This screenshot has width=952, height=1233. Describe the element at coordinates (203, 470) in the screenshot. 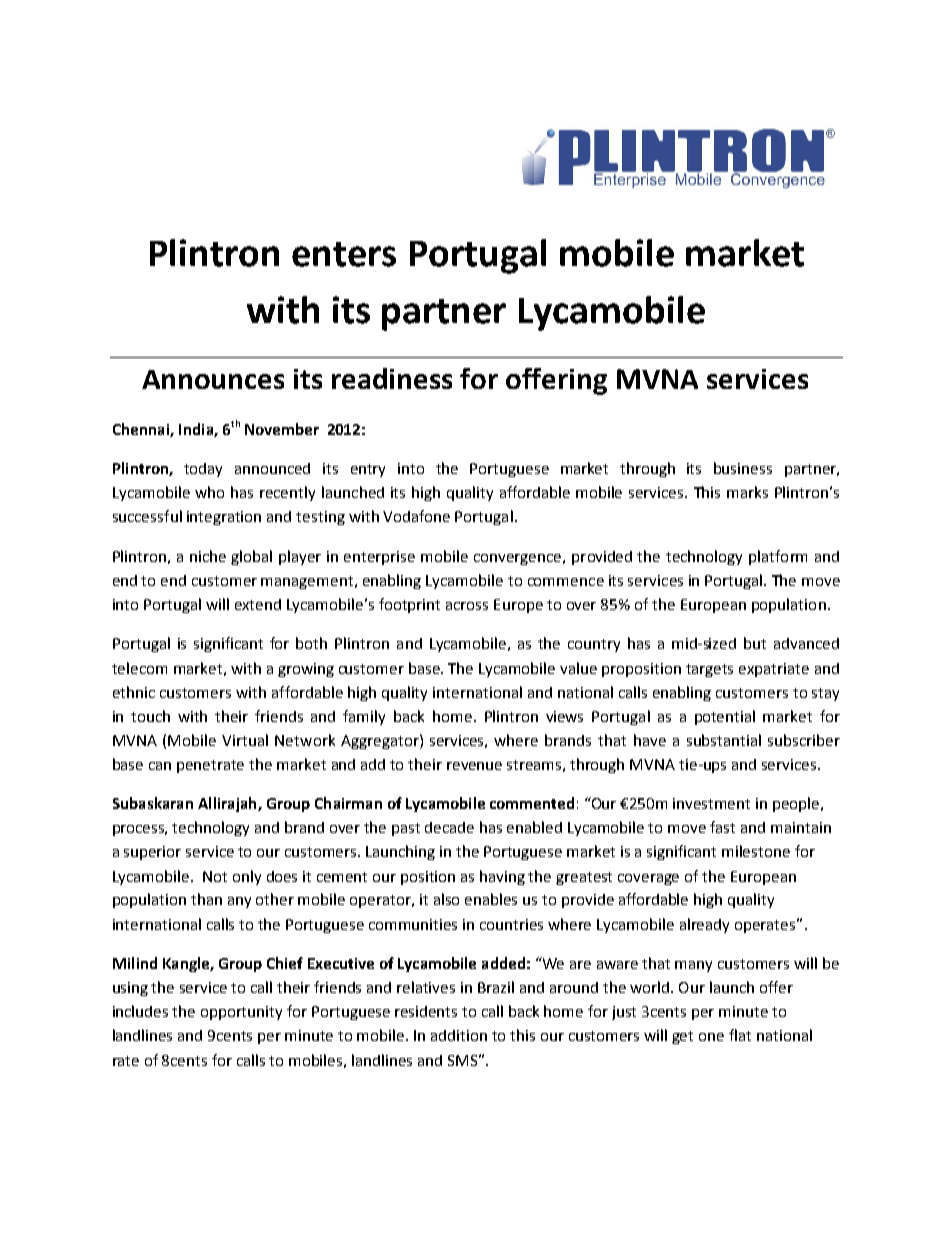

I see `today` at that location.
